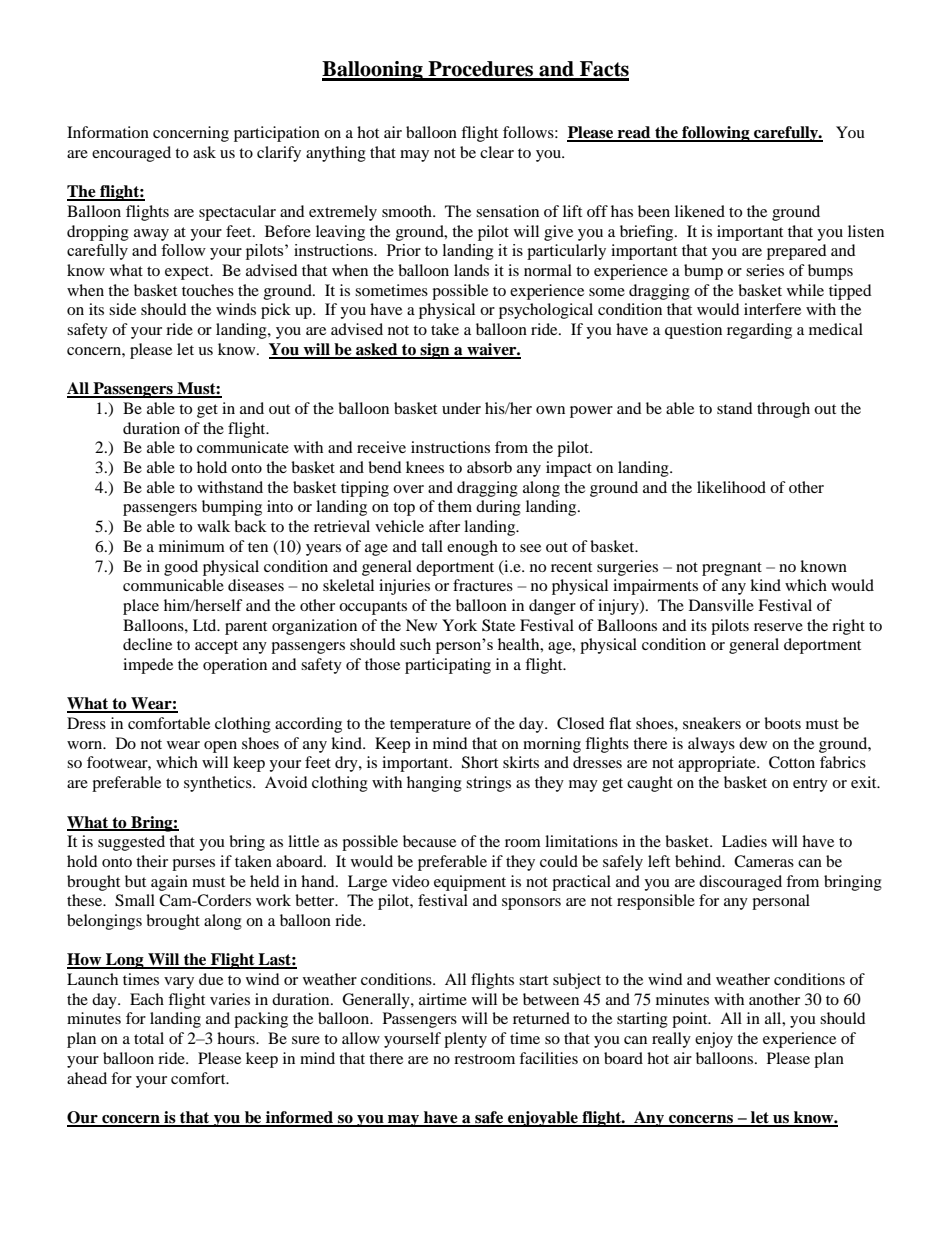 The width and height of the image is (952, 1233). I want to click on side, so click(122, 309).
